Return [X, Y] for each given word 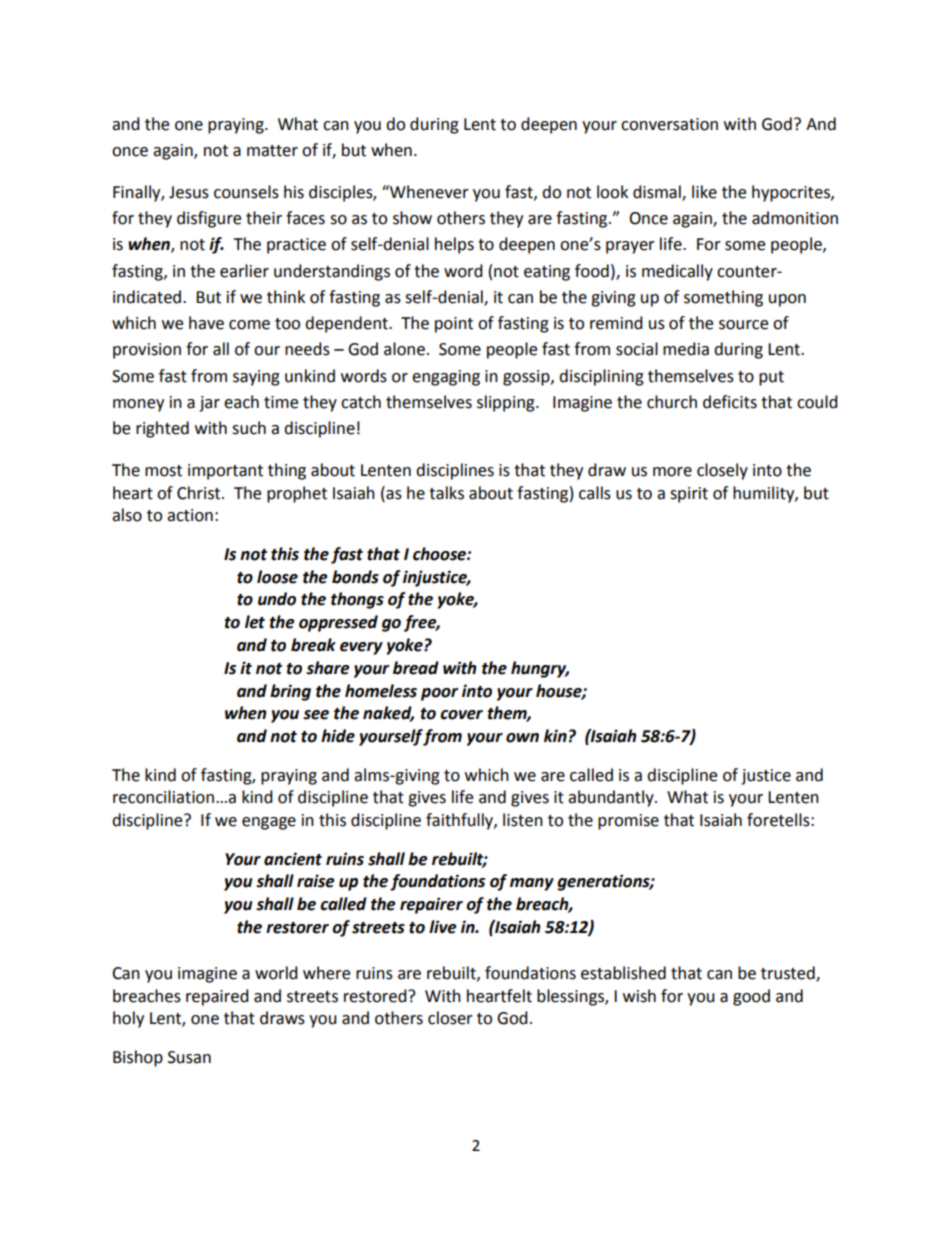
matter [272, 151]
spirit [689, 495]
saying [256, 378]
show [412, 218]
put [771, 378]
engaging [446, 378]
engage [269, 823]
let [255, 622]
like [704, 192]
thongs [357, 600]
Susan [189, 1057]
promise [628, 822]
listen [523, 820]
